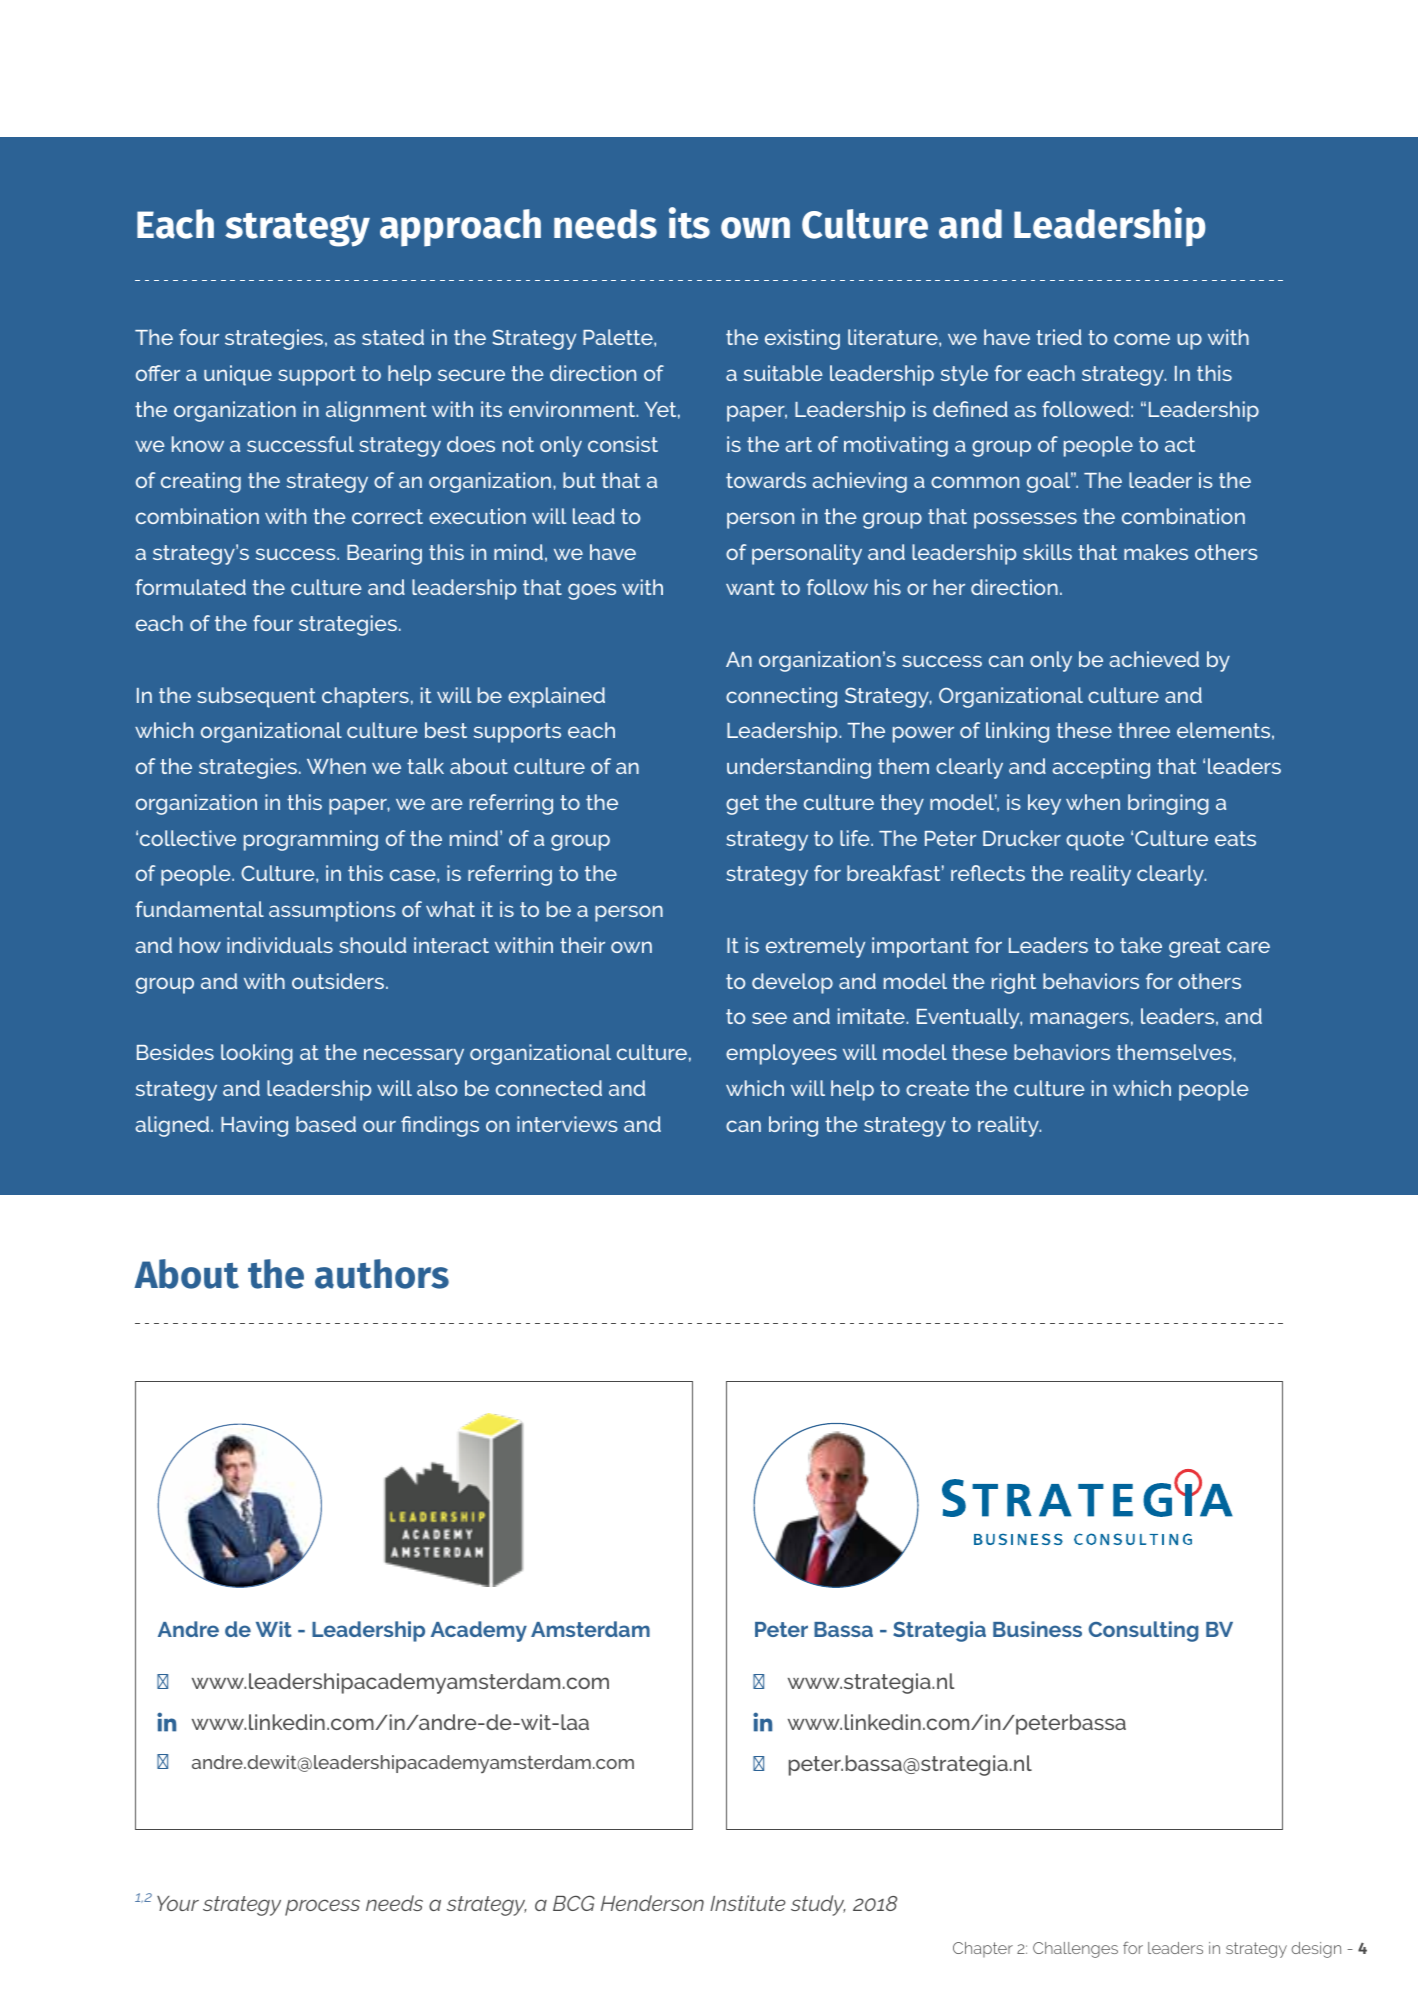 The width and height of the document is (1418, 2006). What do you see at coordinates (1235, 838) in the document?
I see `eats` at bounding box center [1235, 838].
